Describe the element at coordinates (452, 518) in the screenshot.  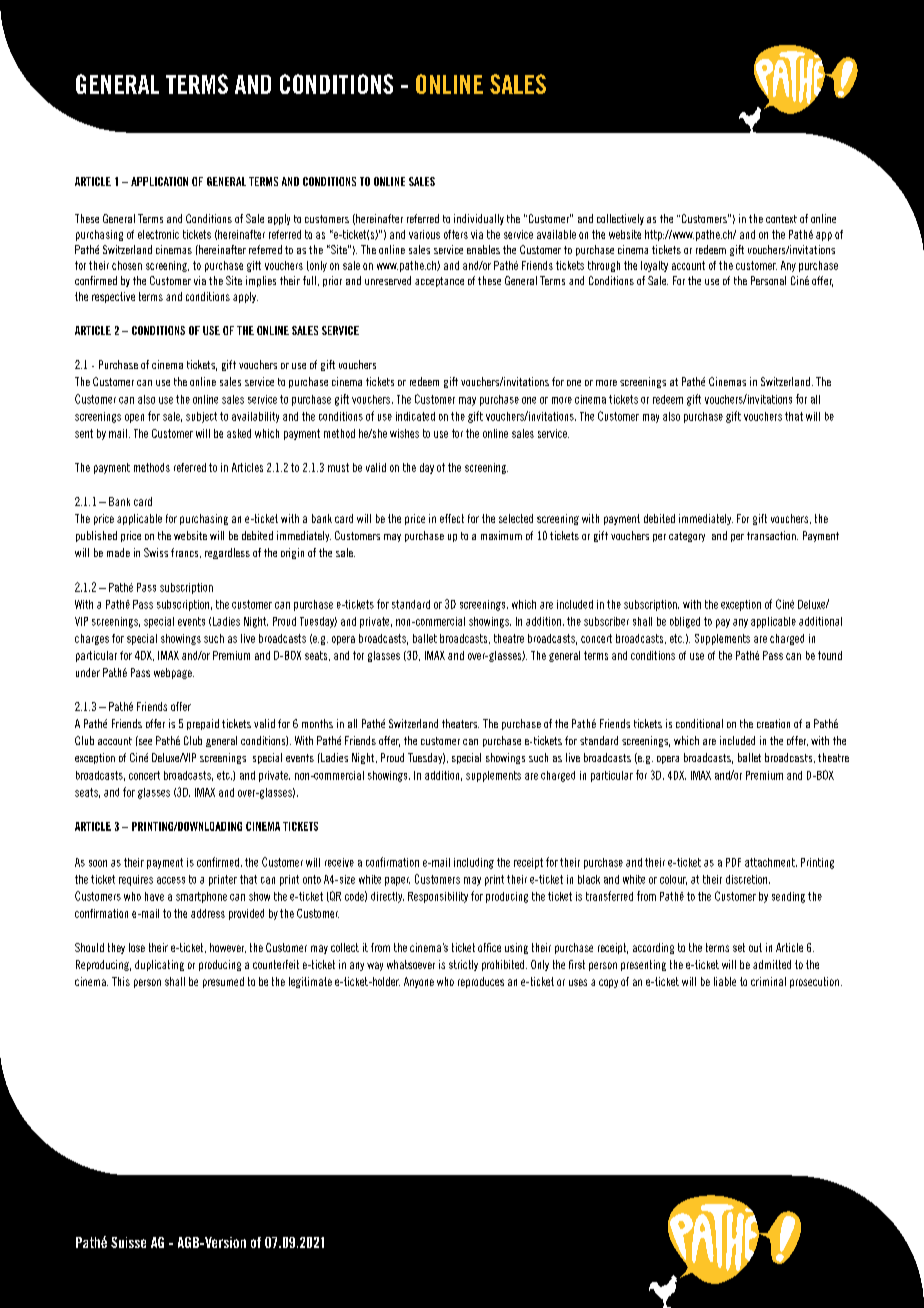
I see `effect` at that location.
